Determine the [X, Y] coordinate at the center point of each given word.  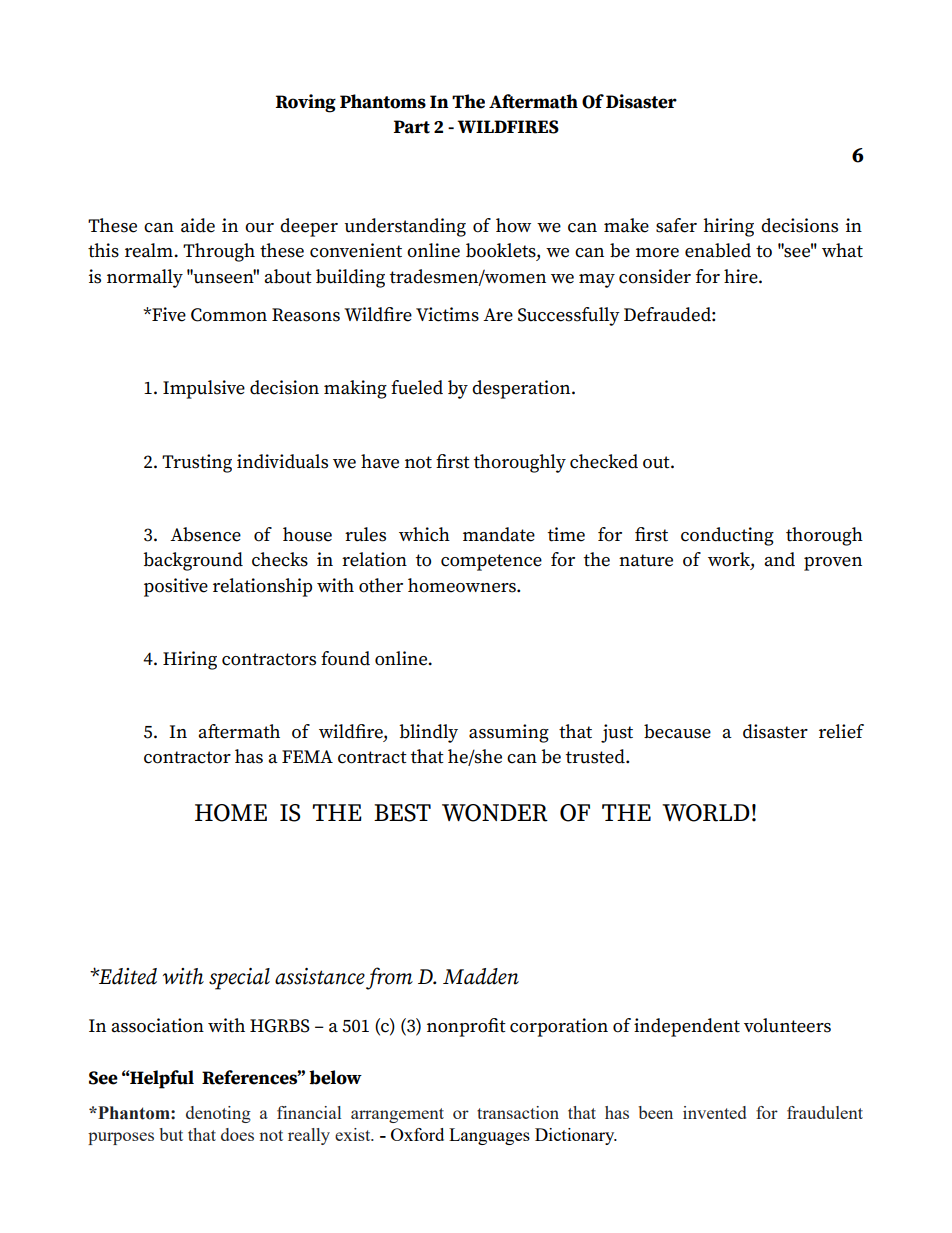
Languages [489, 1136]
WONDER [495, 813]
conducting [727, 536]
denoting [218, 1114]
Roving [306, 103]
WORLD [706, 813]
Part [412, 127]
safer [676, 225]
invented [714, 1112]
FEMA [307, 756]
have [380, 461]
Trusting [197, 463]
